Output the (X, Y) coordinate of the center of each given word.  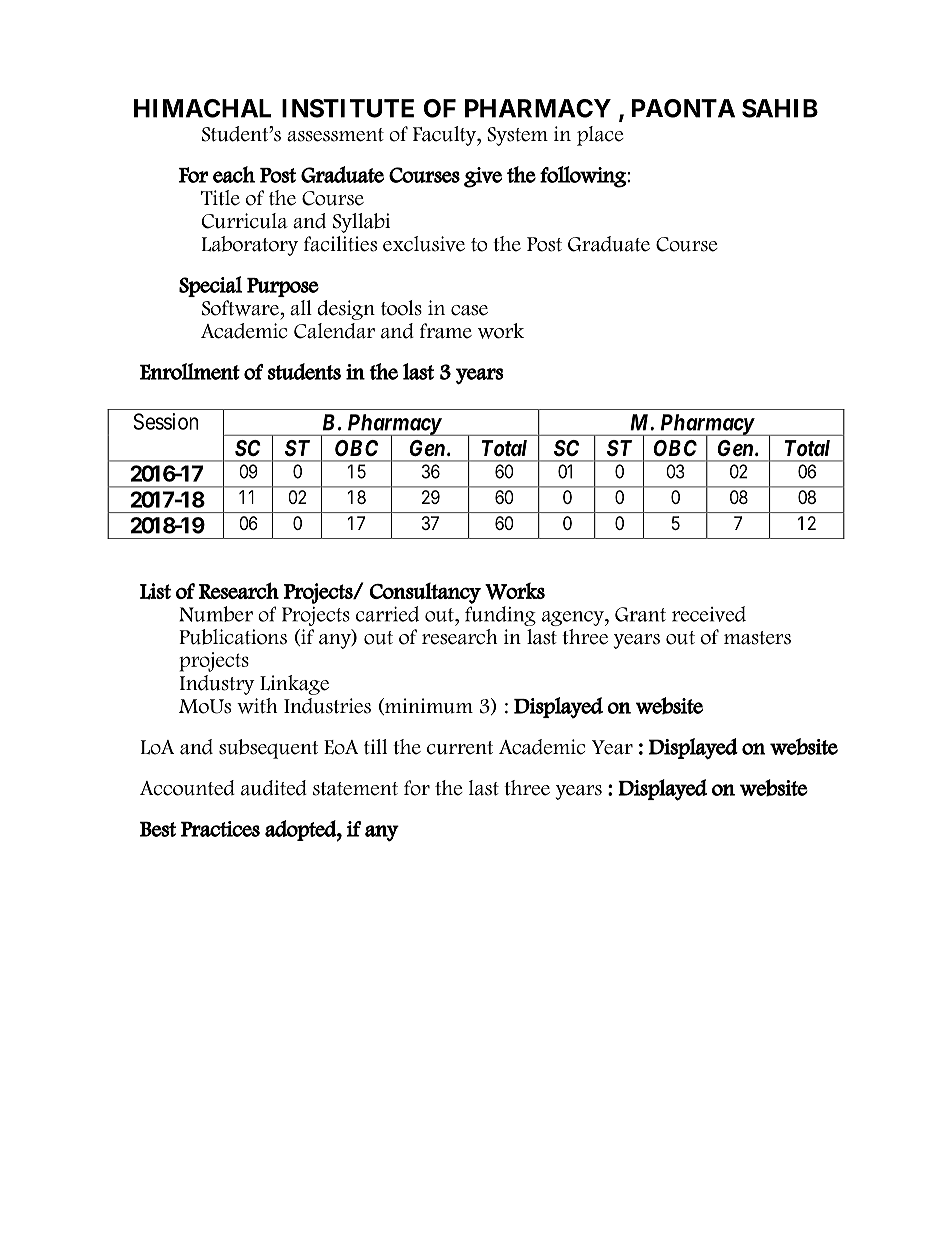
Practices (220, 829)
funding (500, 616)
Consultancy (425, 593)
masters (757, 638)
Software (241, 308)
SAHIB (780, 108)
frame (446, 331)
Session (166, 421)
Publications (233, 637)
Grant (640, 614)
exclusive (424, 244)
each (234, 174)
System (517, 136)
